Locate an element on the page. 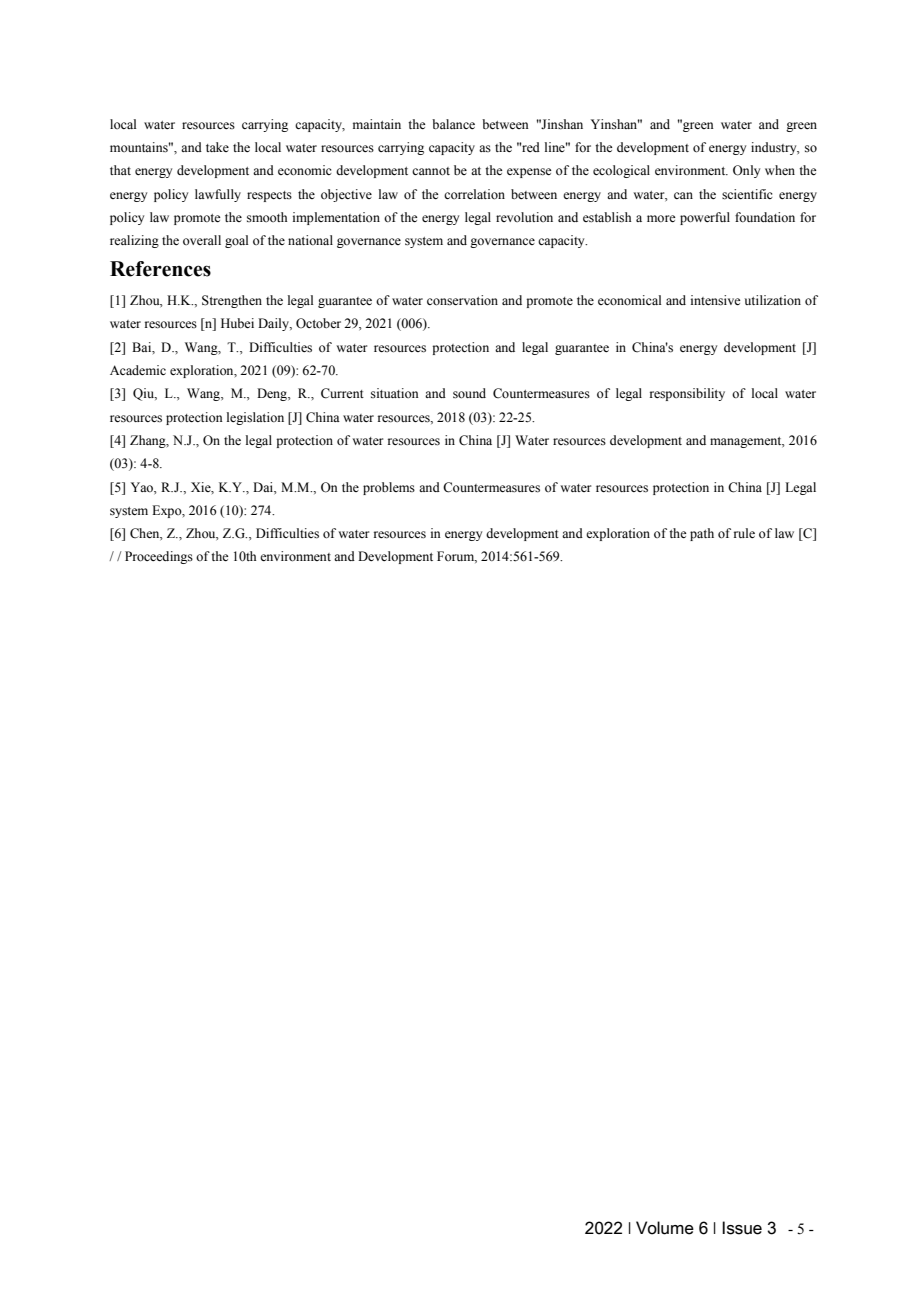 This document has width=924, height=1308. Issue is located at coordinates (742, 1228).
